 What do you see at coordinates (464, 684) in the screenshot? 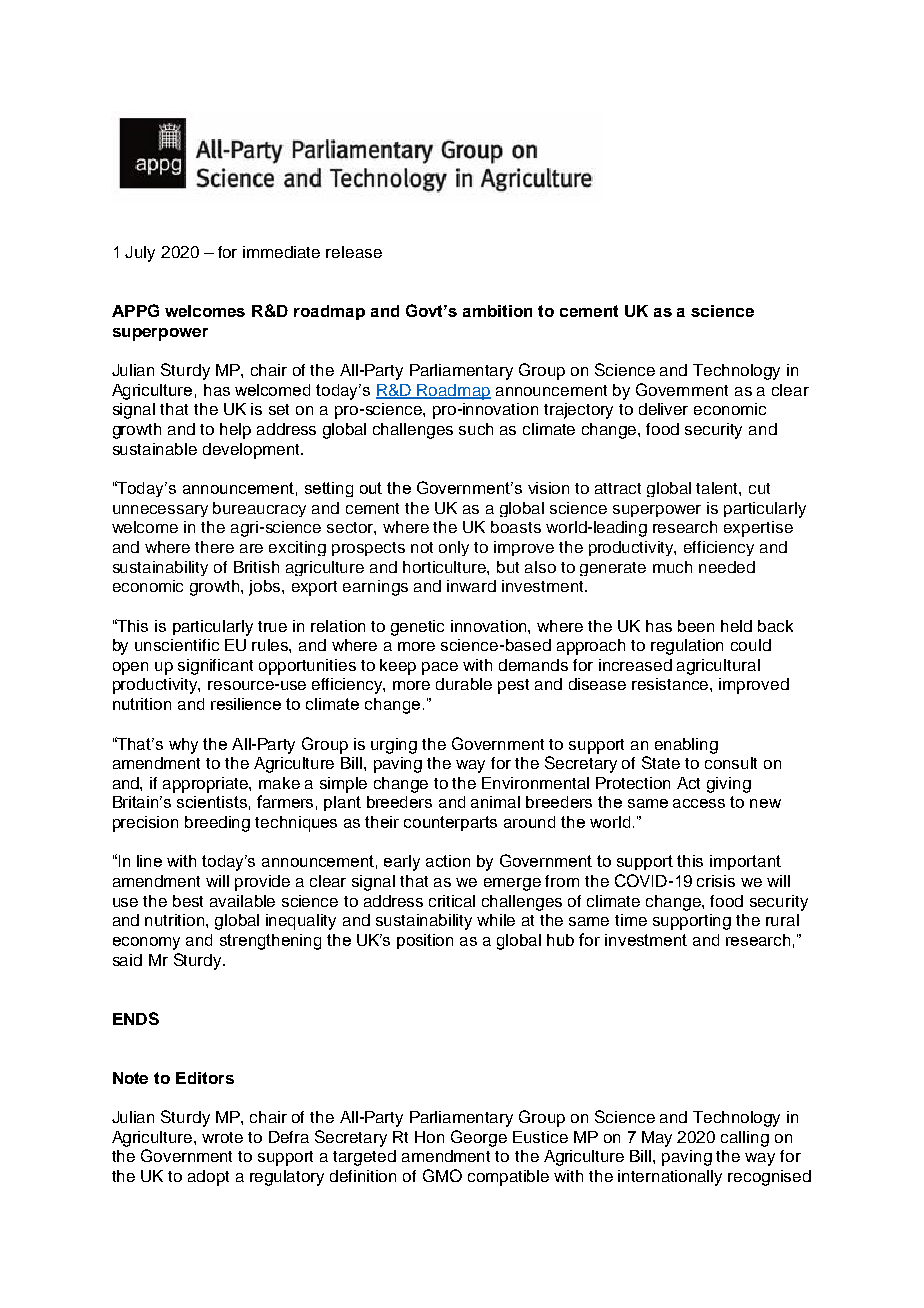
I see `durable` at bounding box center [464, 684].
